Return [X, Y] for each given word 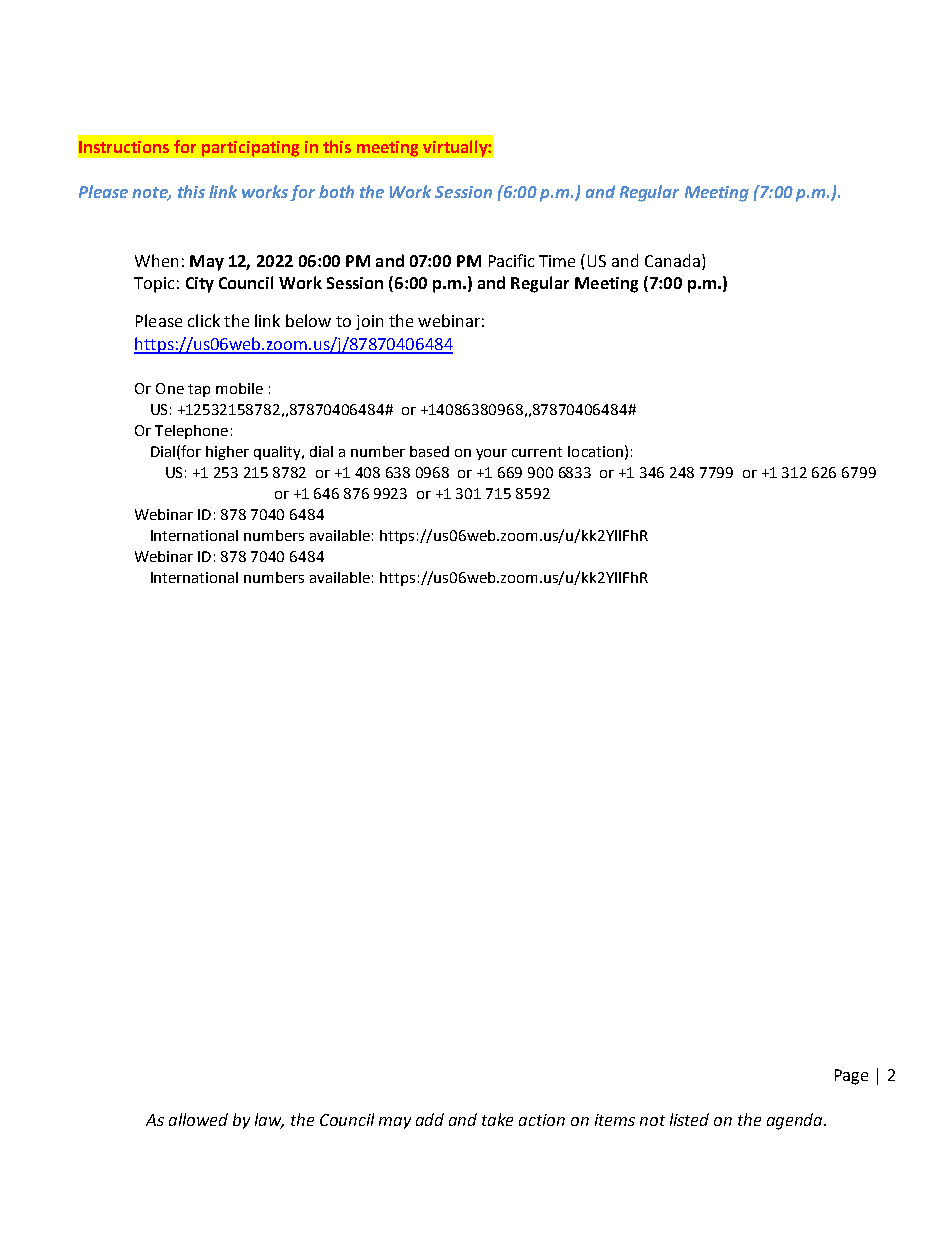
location [595, 451]
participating [250, 149]
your [491, 454]
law [269, 1121]
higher [227, 453]
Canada [672, 260]
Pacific [511, 260]
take [497, 1119]
